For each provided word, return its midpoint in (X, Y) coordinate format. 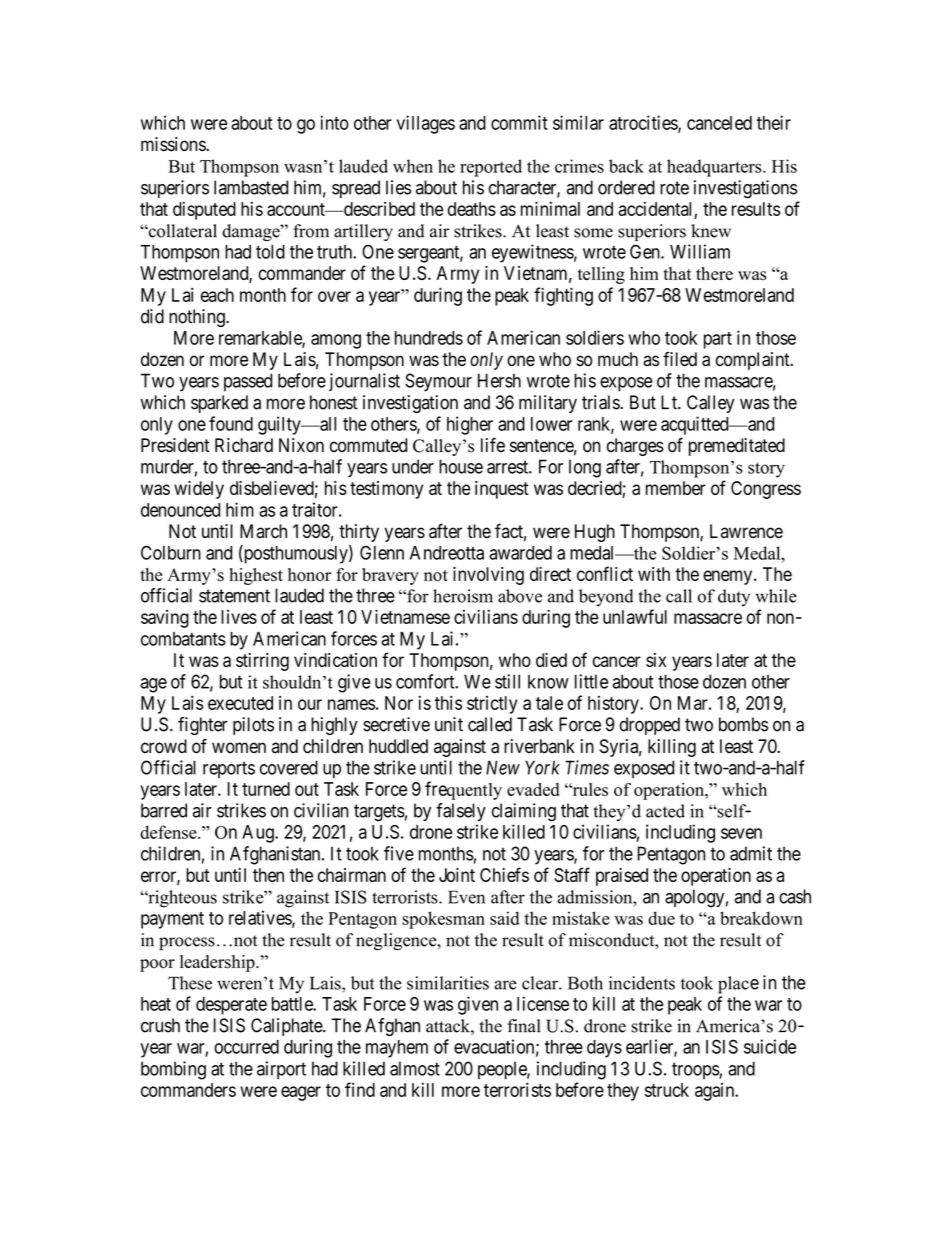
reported (491, 168)
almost (415, 1068)
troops (696, 1070)
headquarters (715, 168)
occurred (246, 1047)
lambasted (251, 187)
